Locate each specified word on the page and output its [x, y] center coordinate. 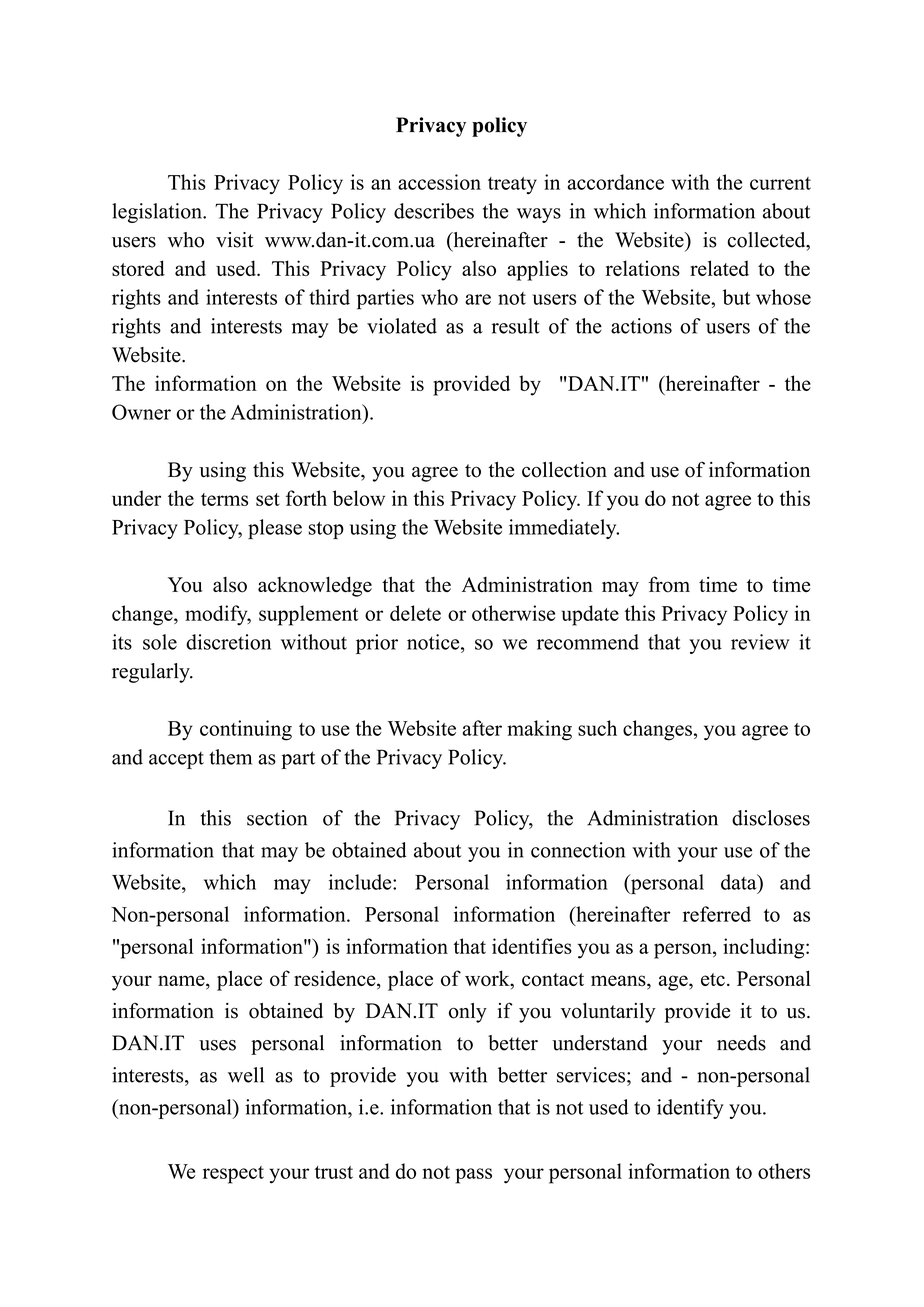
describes [434, 211]
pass [474, 1176]
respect [233, 1175]
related [719, 268]
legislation [158, 213]
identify [690, 1109]
